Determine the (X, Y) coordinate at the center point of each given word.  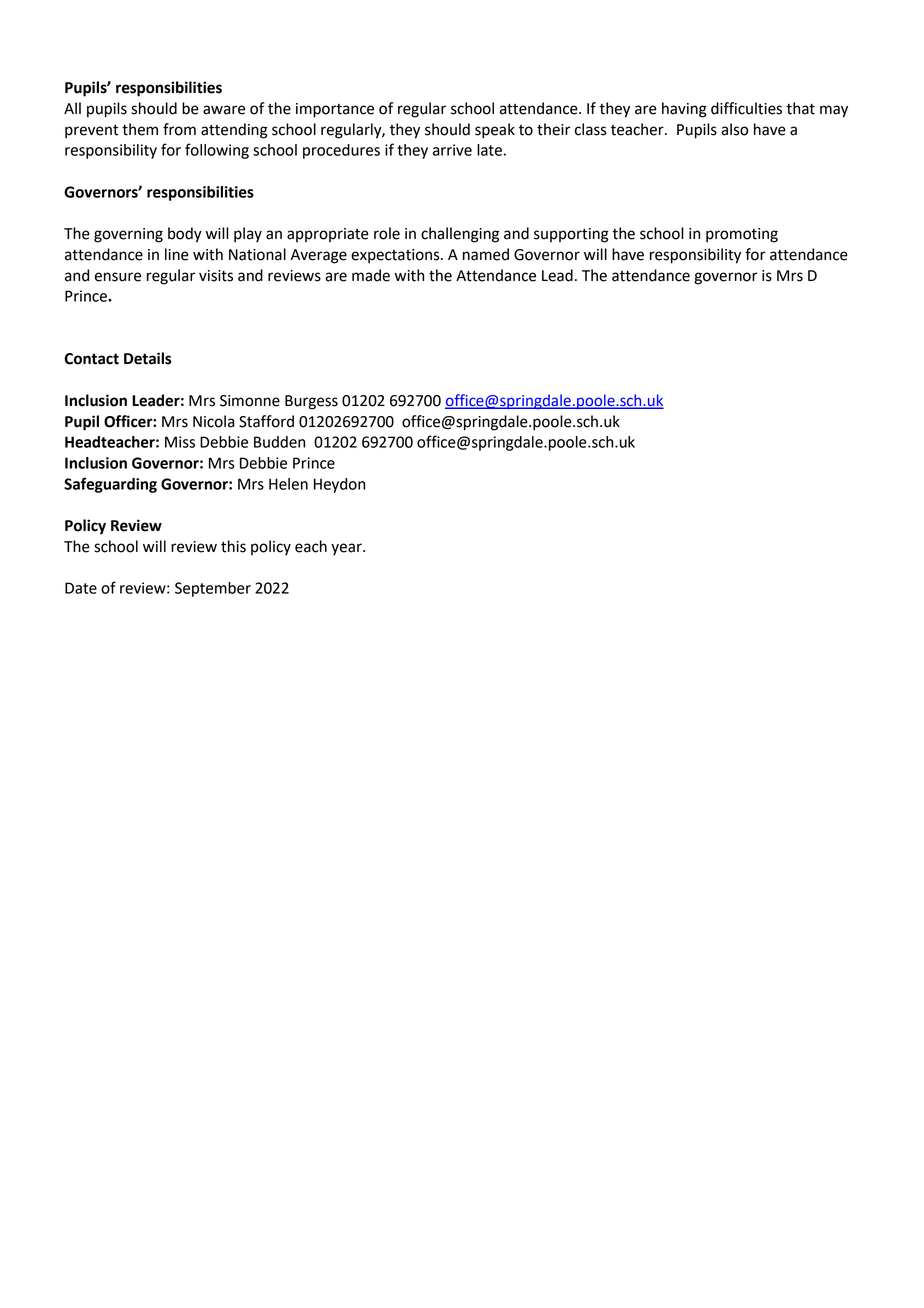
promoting (742, 235)
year (347, 549)
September (213, 589)
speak (495, 131)
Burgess (311, 402)
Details (147, 358)
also (734, 129)
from (179, 129)
